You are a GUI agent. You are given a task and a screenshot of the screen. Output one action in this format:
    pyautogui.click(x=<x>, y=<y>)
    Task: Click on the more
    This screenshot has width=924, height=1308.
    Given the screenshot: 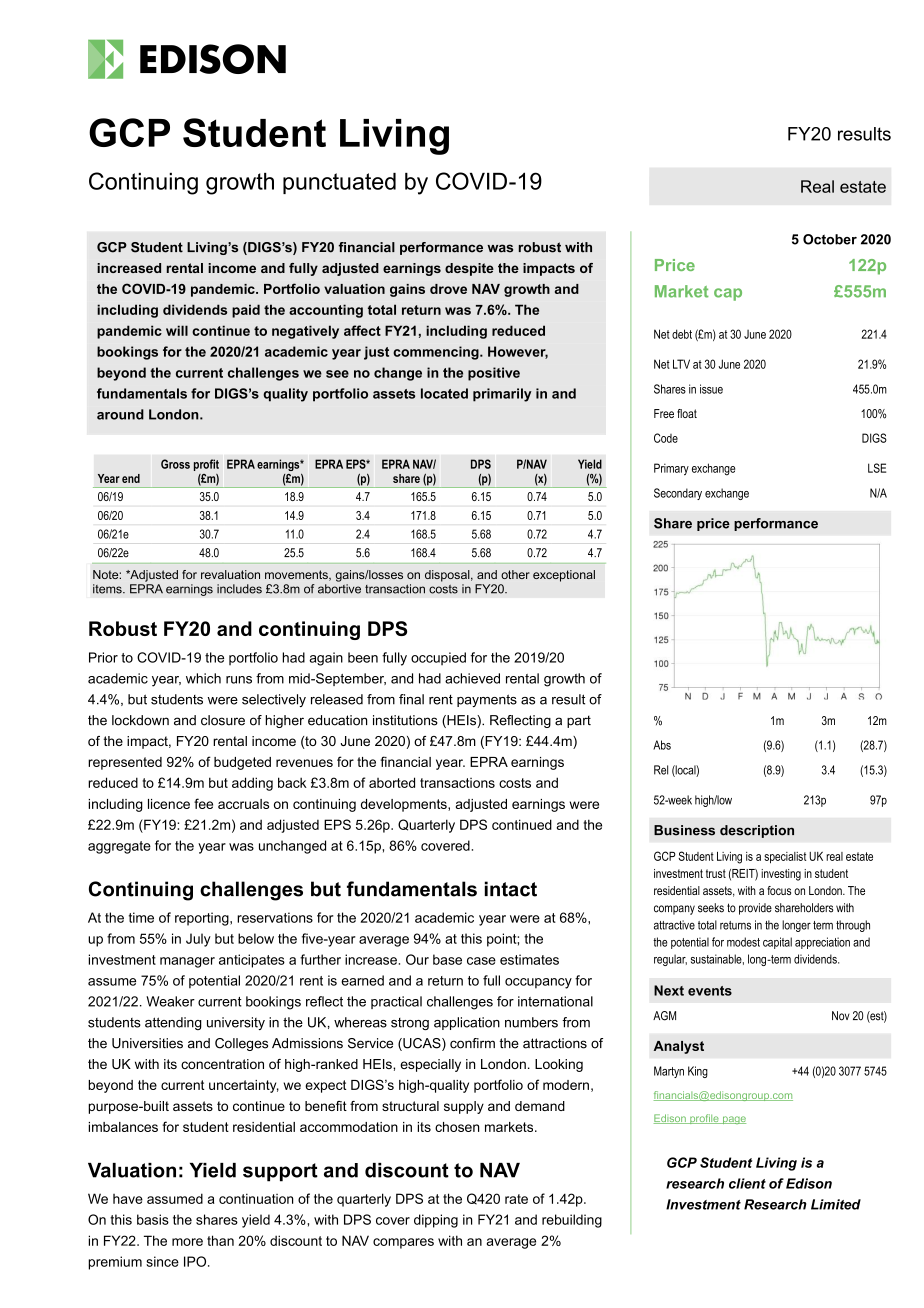 What is the action you would take?
    pyautogui.click(x=187, y=1242)
